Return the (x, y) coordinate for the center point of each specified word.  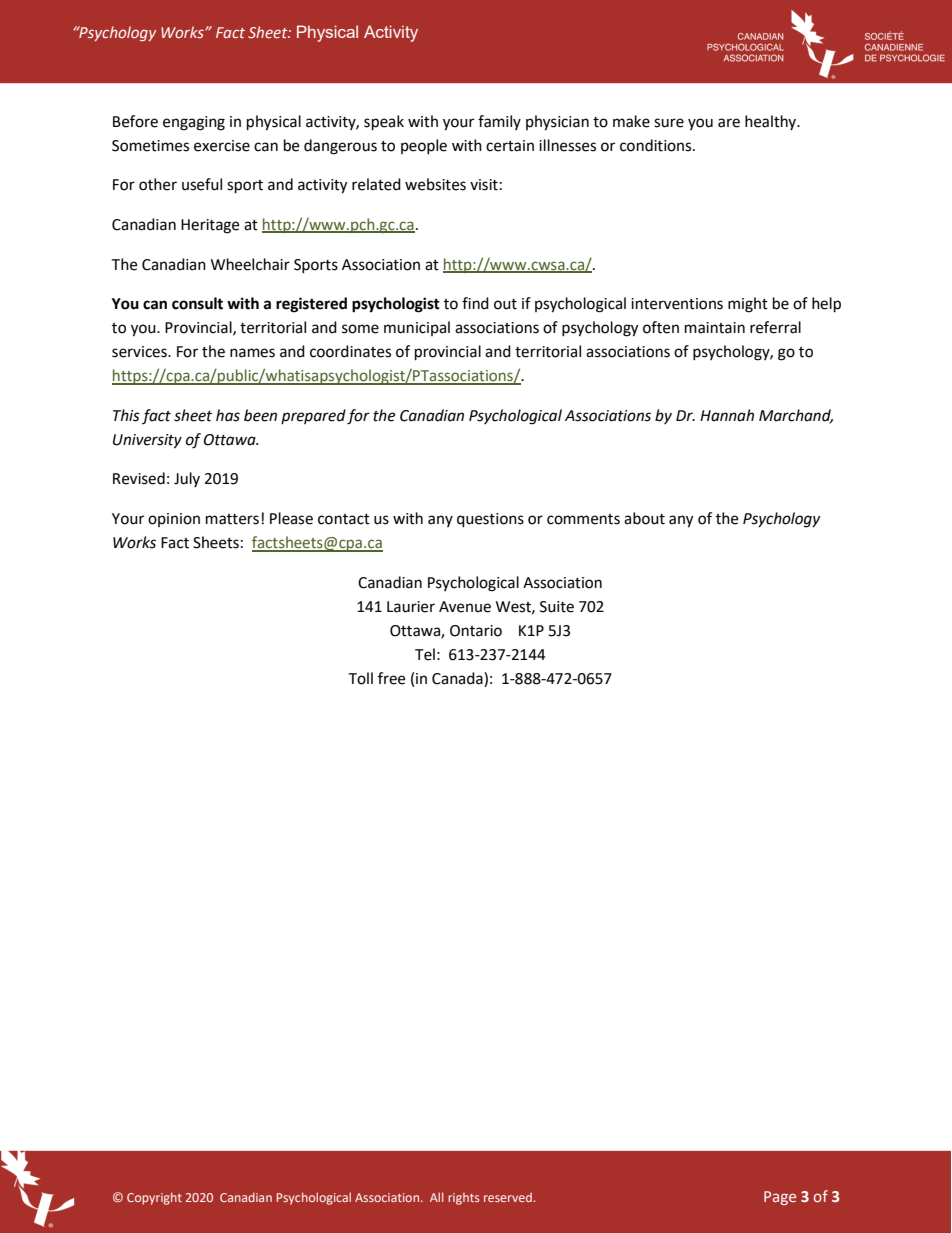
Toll (360, 678)
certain (510, 146)
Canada (458, 679)
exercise (222, 146)
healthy (772, 122)
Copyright (154, 1198)
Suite (557, 607)
